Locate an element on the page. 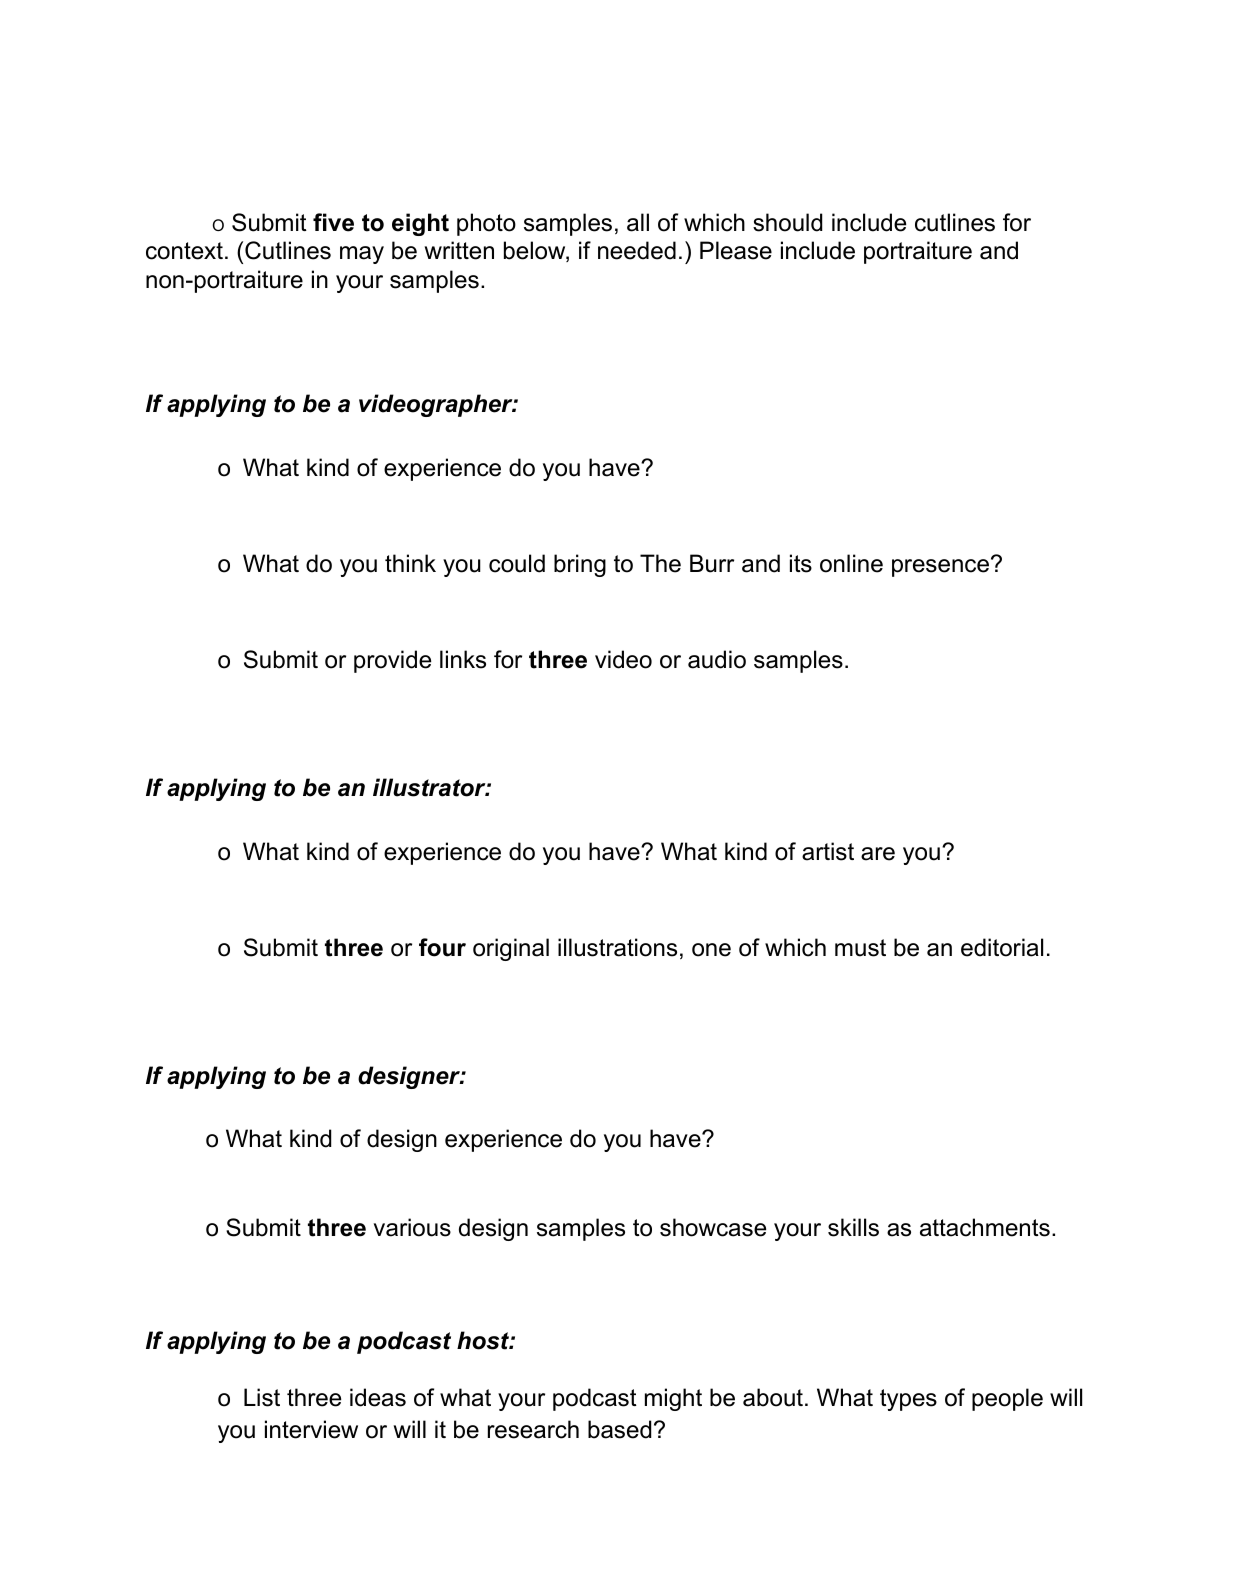 The height and width of the image is (1596, 1233). are is located at coordinates (878, 854).
